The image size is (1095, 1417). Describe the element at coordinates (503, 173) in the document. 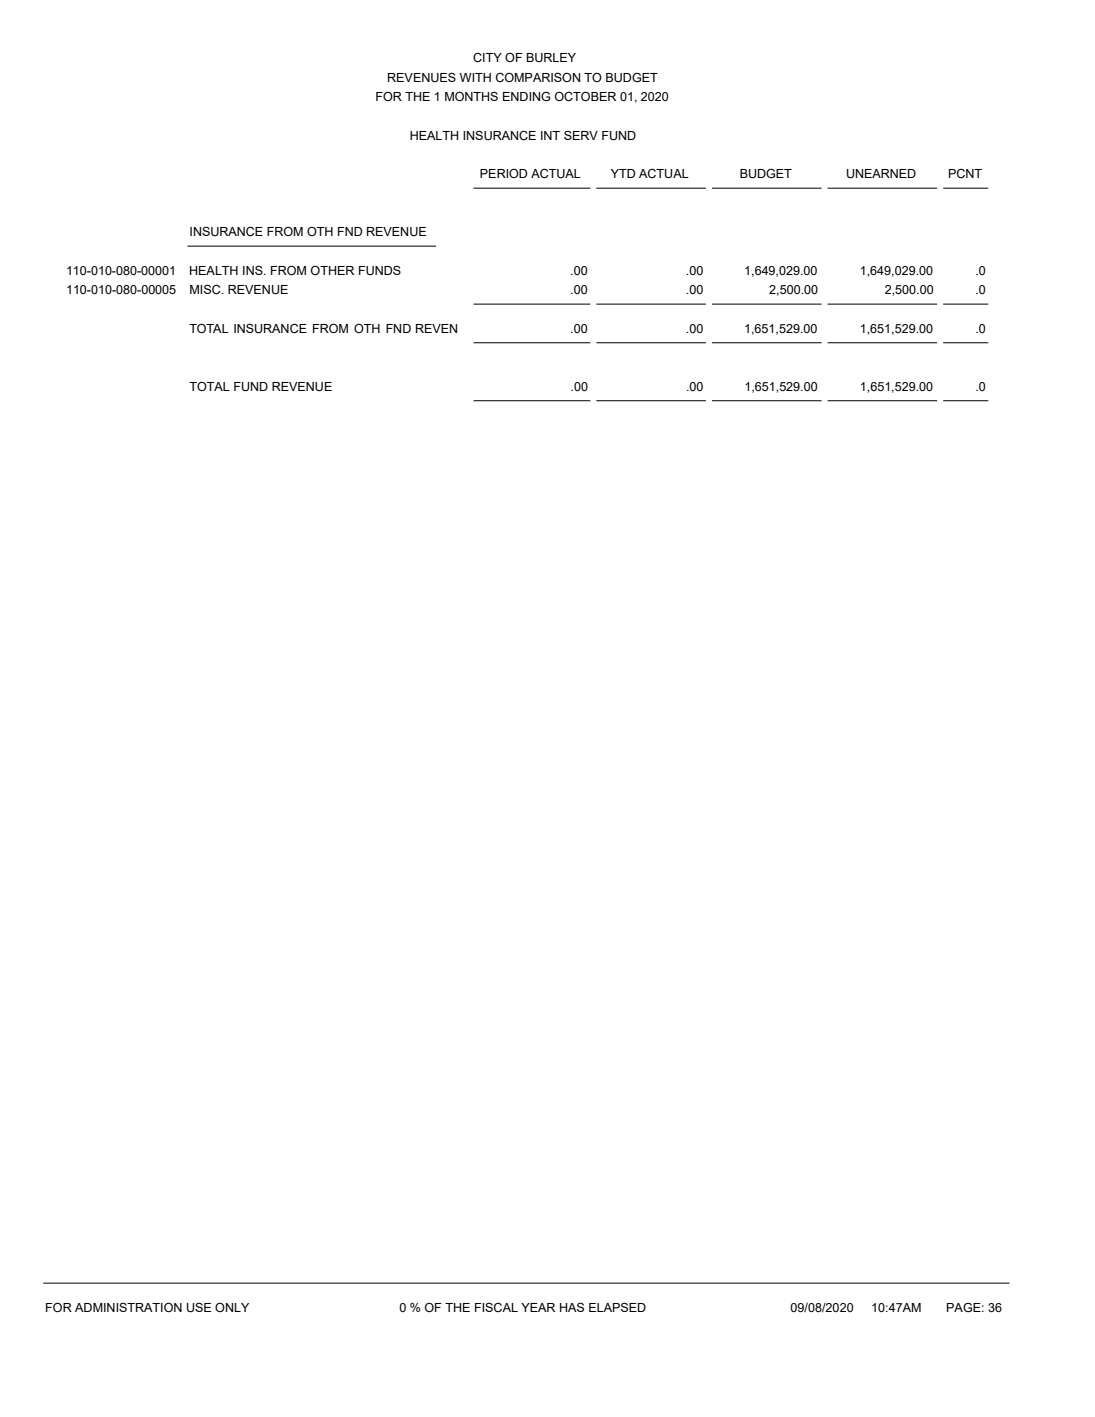

I see `PERIOD` at that location.
